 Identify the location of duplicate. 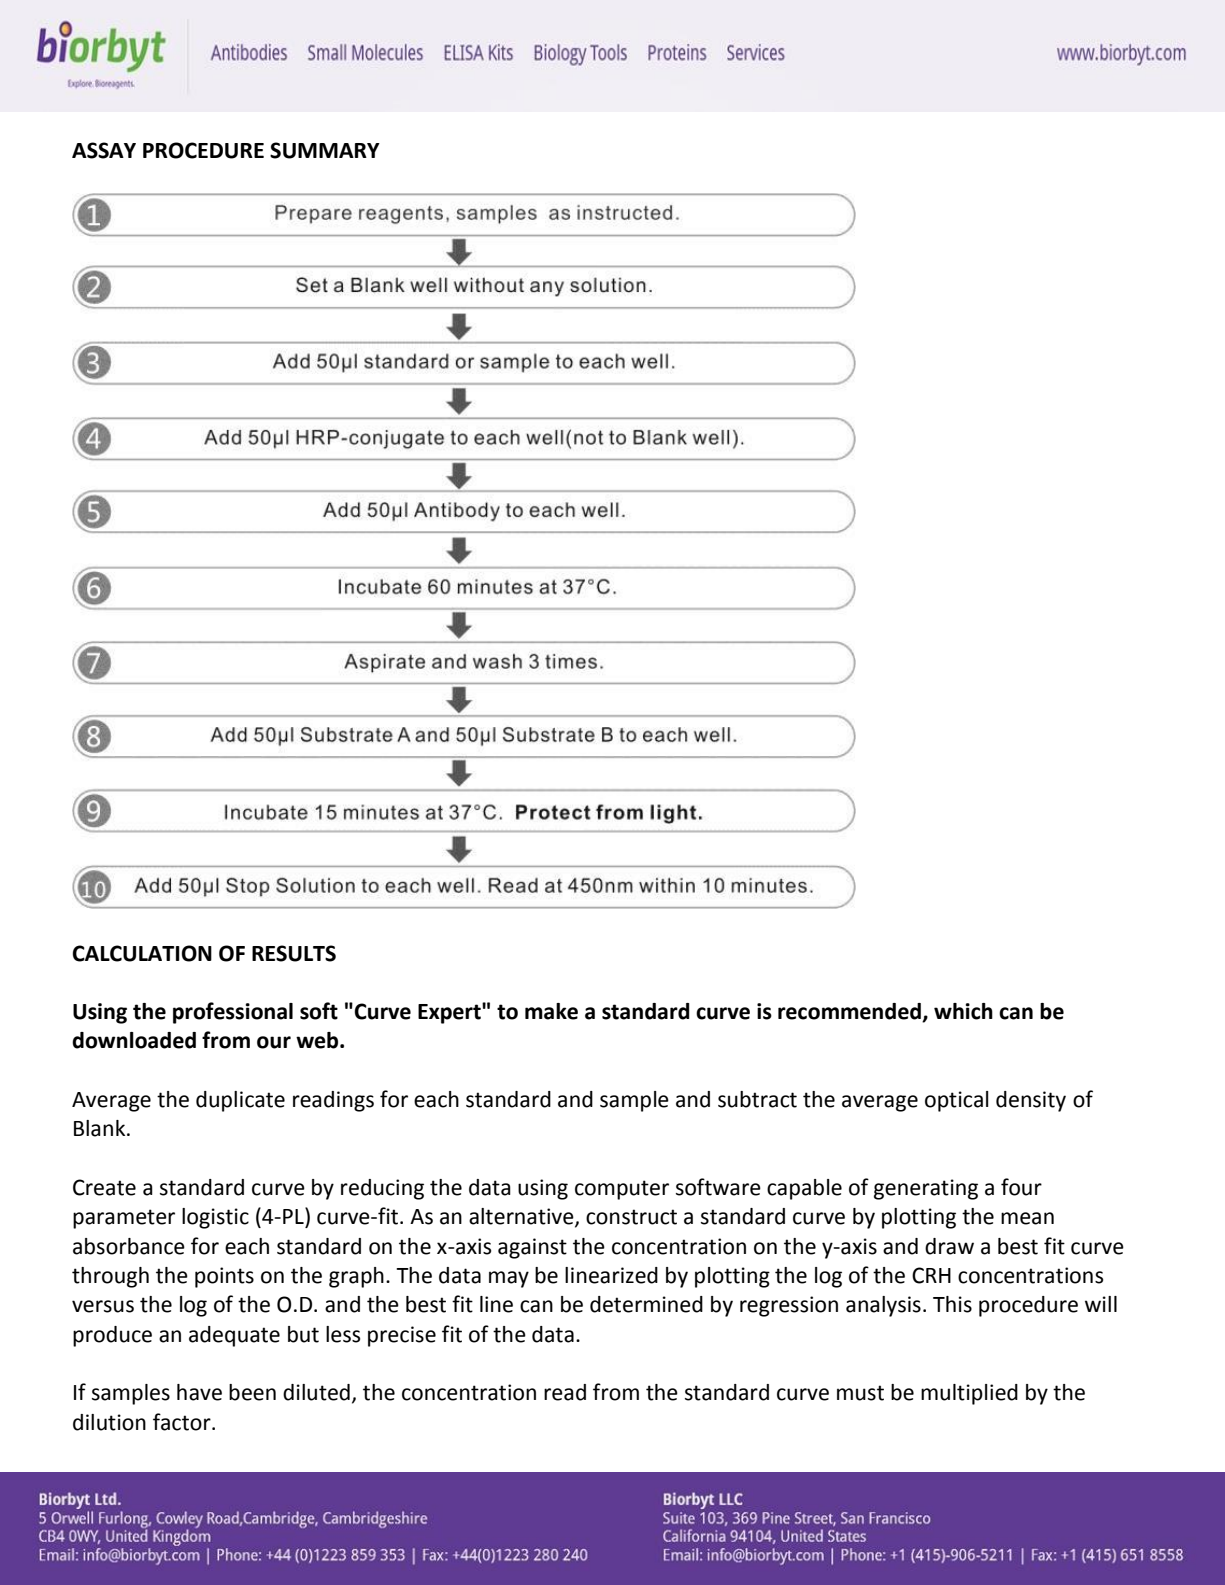
(240, 1101).
